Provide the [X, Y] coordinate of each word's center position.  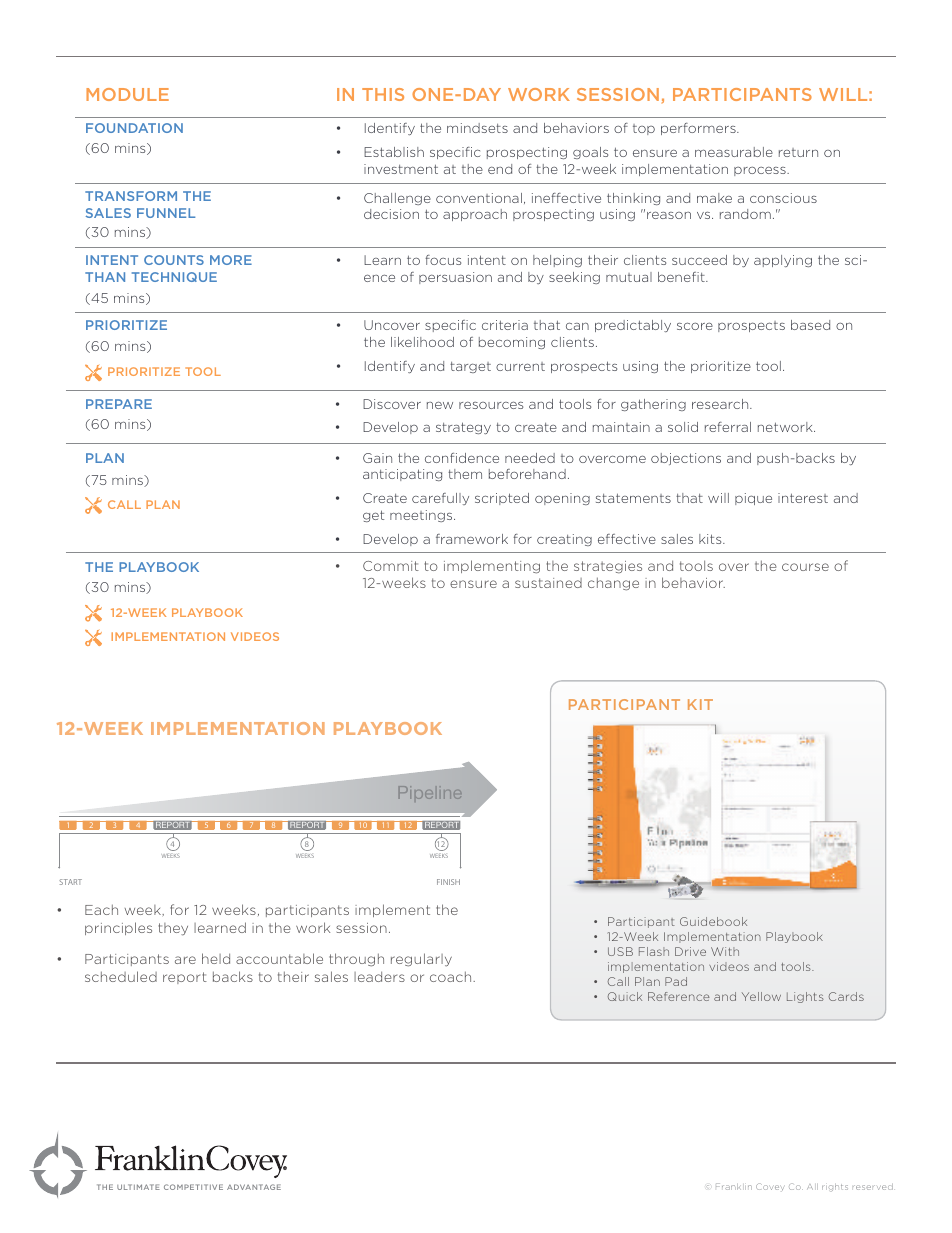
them [465, 474]
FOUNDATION [134, 128]
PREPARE [119, 404]
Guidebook [713, 921]
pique [753, 499]
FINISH [448, 882]
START [70, 882]
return [798, 152]
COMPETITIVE [193, 1187]
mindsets [477, 128]
